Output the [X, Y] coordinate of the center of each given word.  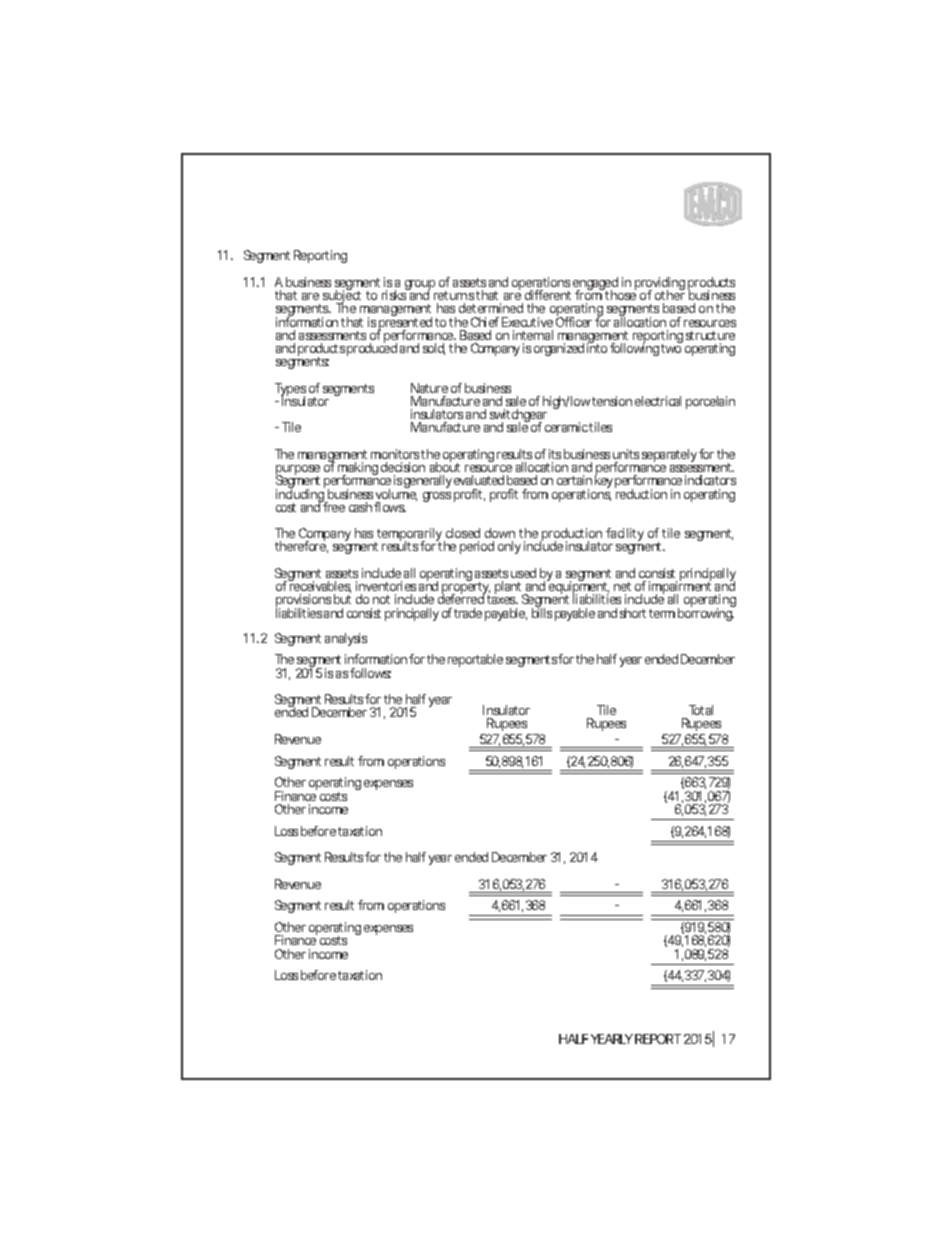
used [523, 573]
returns [454, 295]
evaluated [479, 480]
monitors [395, 454]
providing [660, 285]
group [420, 286]
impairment [680, 588]
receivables [319, 586]
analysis [346, 639]
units [626, 454]
